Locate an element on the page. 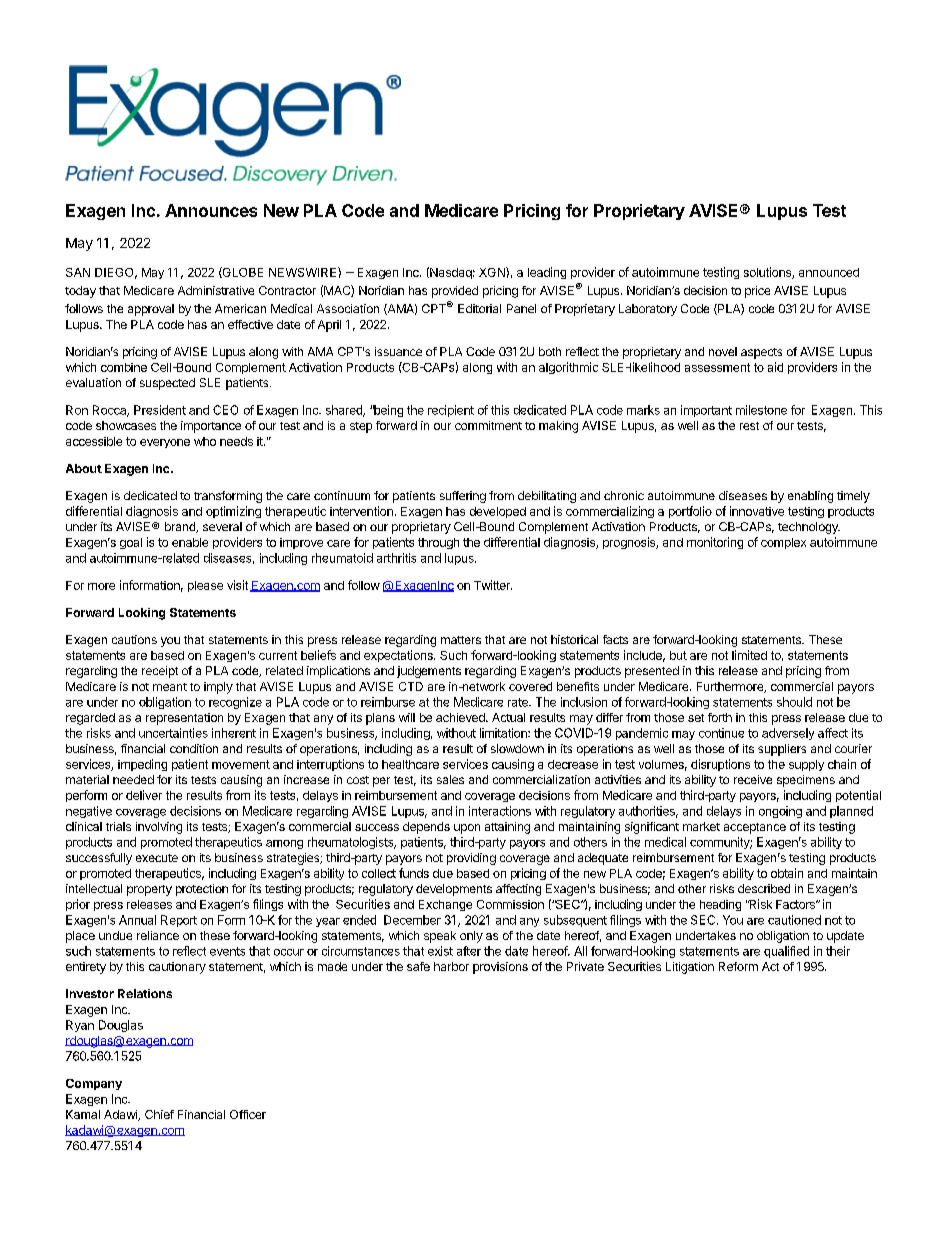  Litigation is located at coordinates (690, 968).
